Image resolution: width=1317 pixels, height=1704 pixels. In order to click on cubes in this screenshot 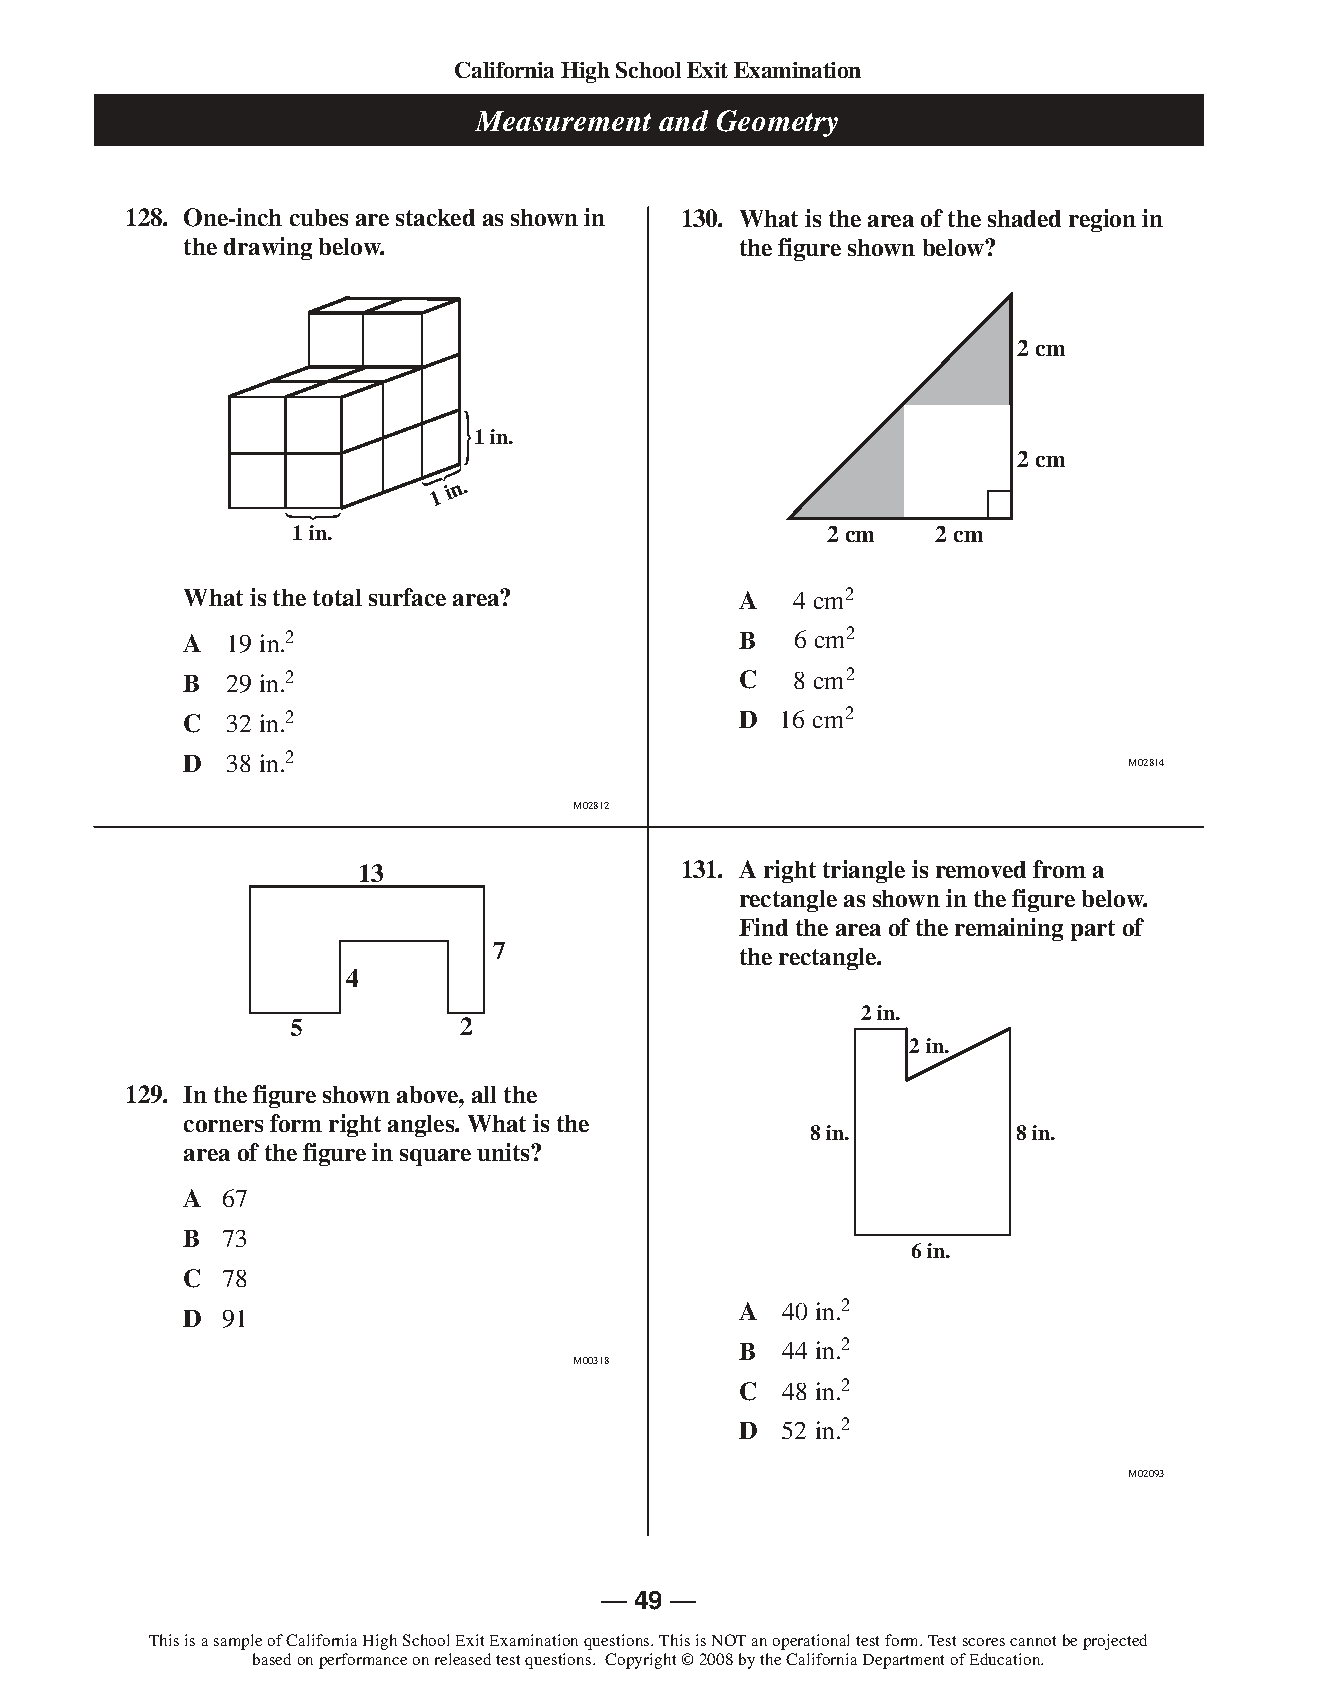, I will do `click(319, 217)`.
